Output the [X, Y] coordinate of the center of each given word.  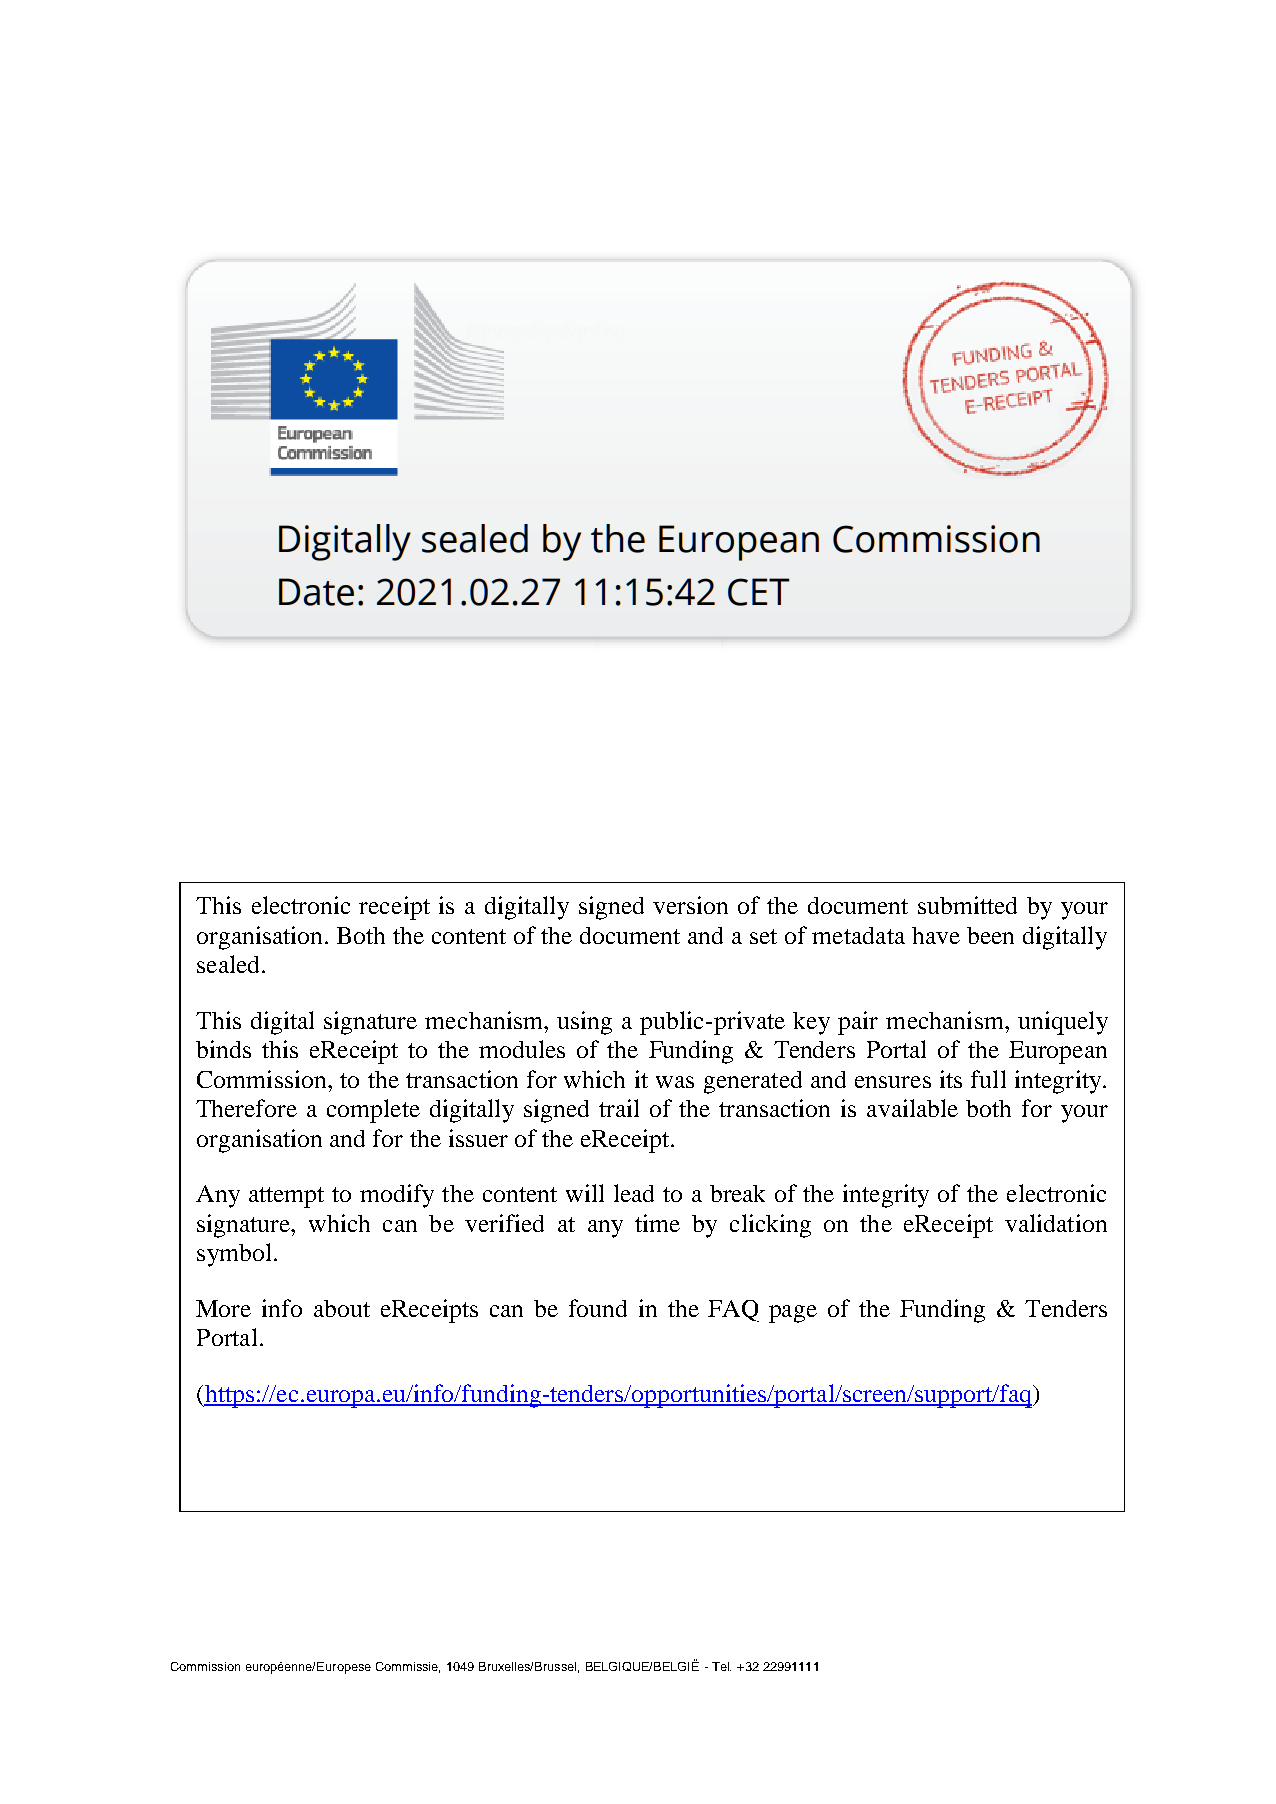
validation [1056, 1223]
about [342, 1308]
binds [223, 1049]
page [793, 1314]
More [223, 1308]
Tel [721, 1666]
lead [634, 1193]
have [936, 935]
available [912, 1108]
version [690, 905]
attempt [286, 1197]
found [598, 1308]
